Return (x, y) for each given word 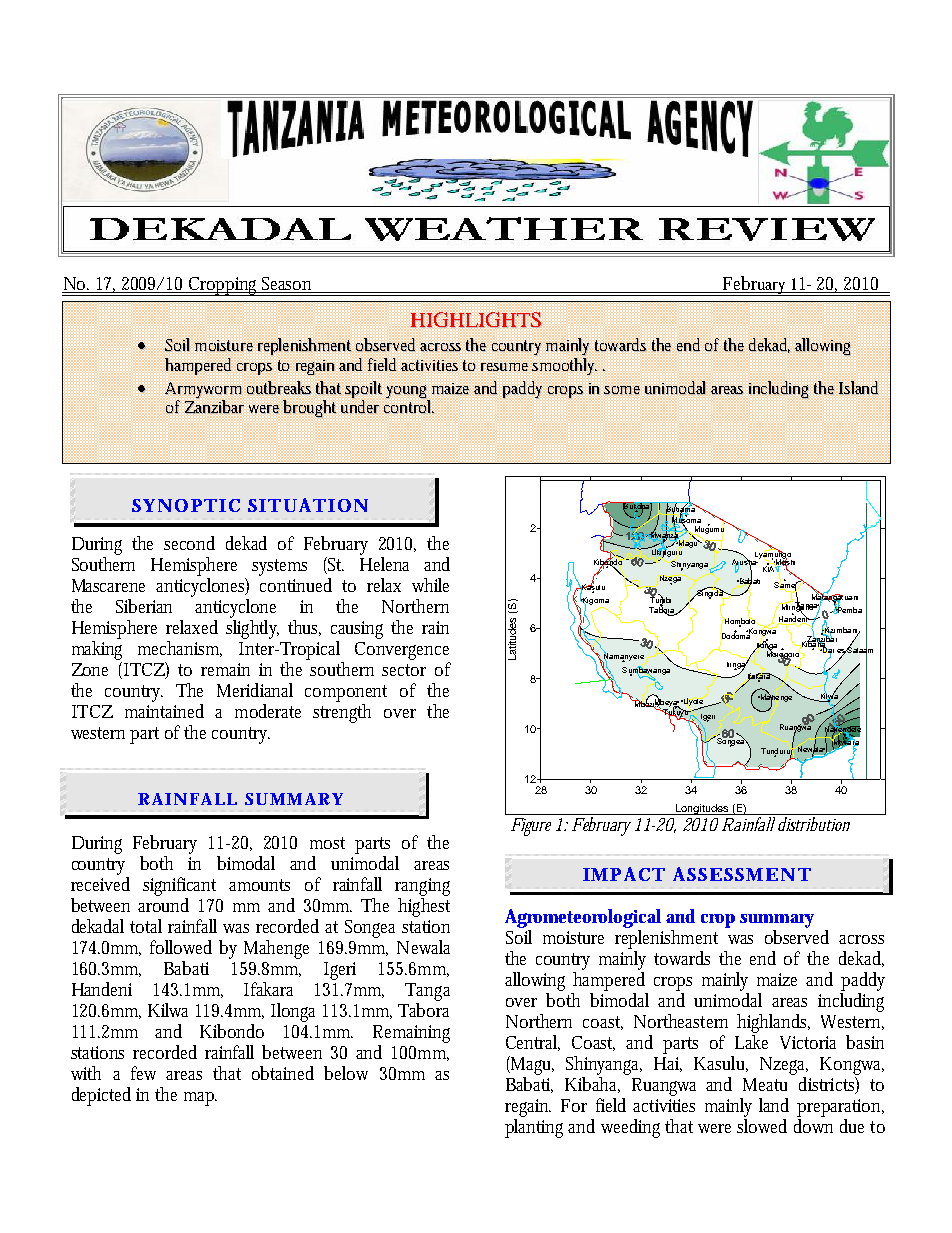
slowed (762, 1126)
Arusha (745, 562)
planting (537, 1128)
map (200, 1099)
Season (286, 283)
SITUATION (308, 505)
